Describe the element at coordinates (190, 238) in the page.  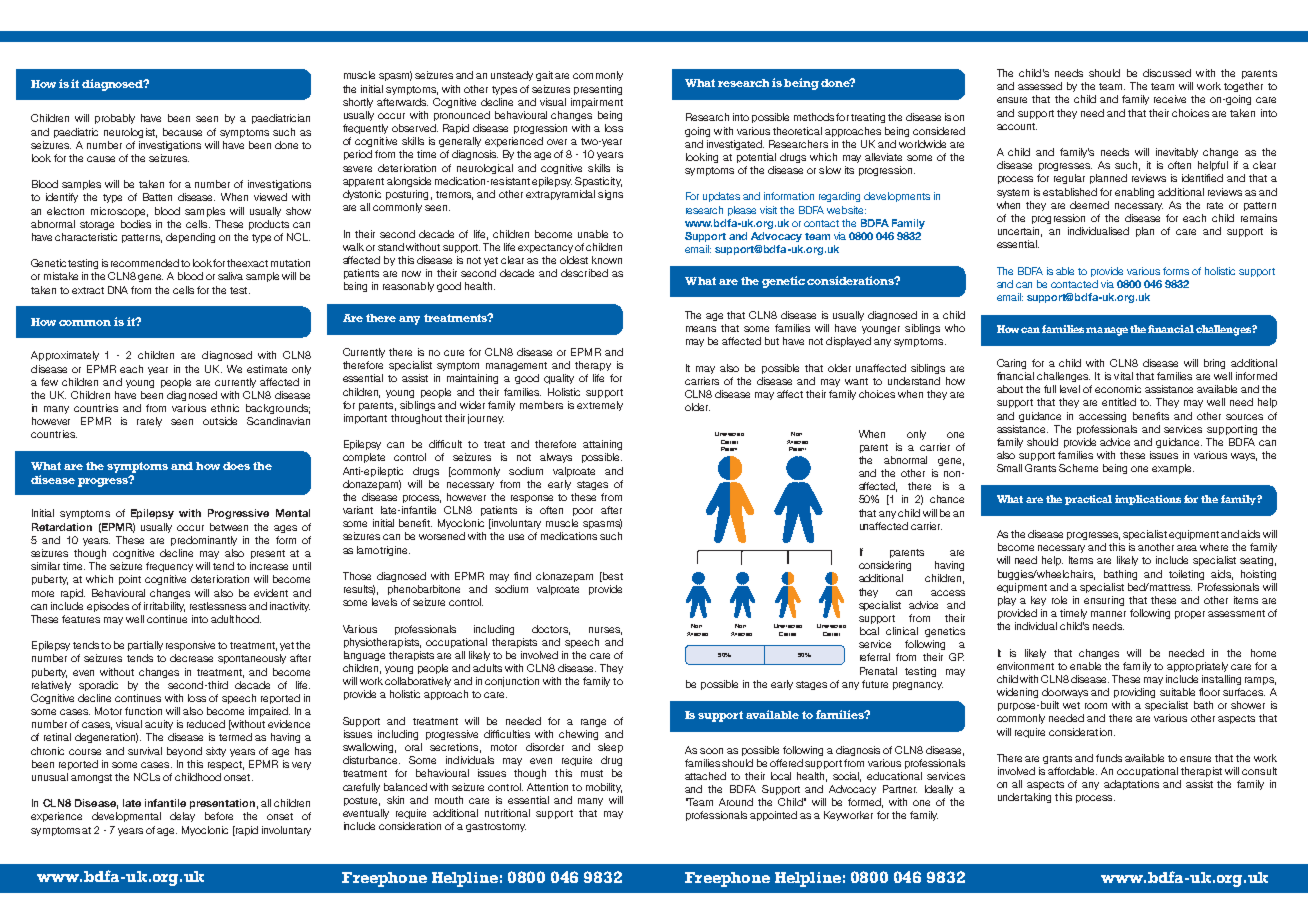
I see `depending` at that location.
